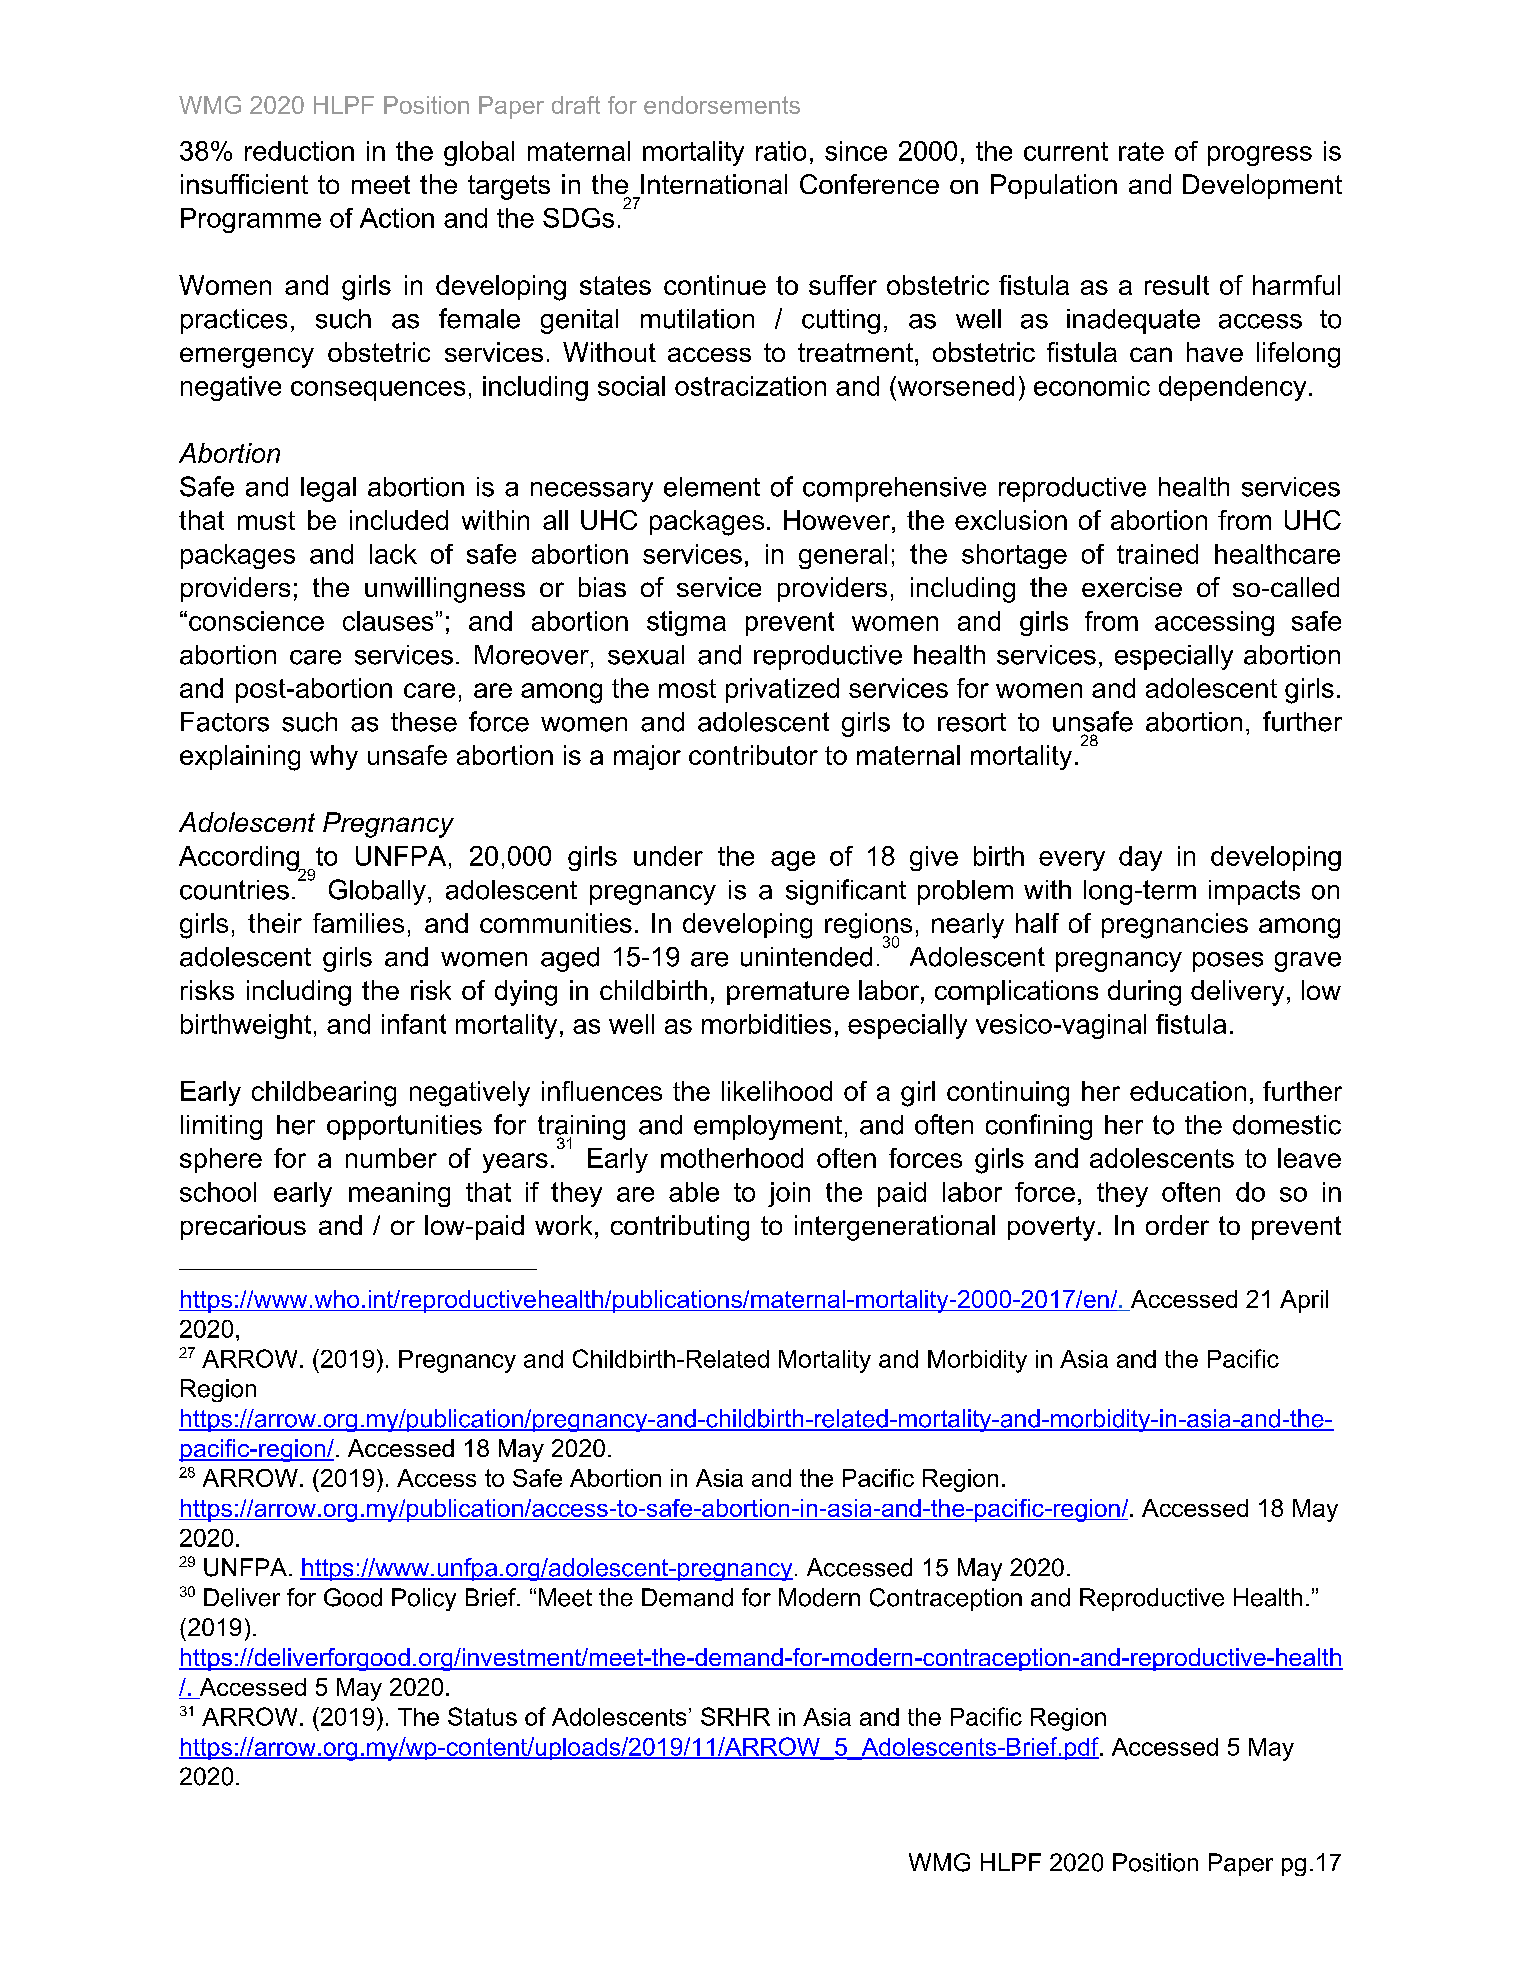 The width and height of the document is (1522, 1970). Describe the element at coordinates (714, 184) in the document. I see `International` at that location.
